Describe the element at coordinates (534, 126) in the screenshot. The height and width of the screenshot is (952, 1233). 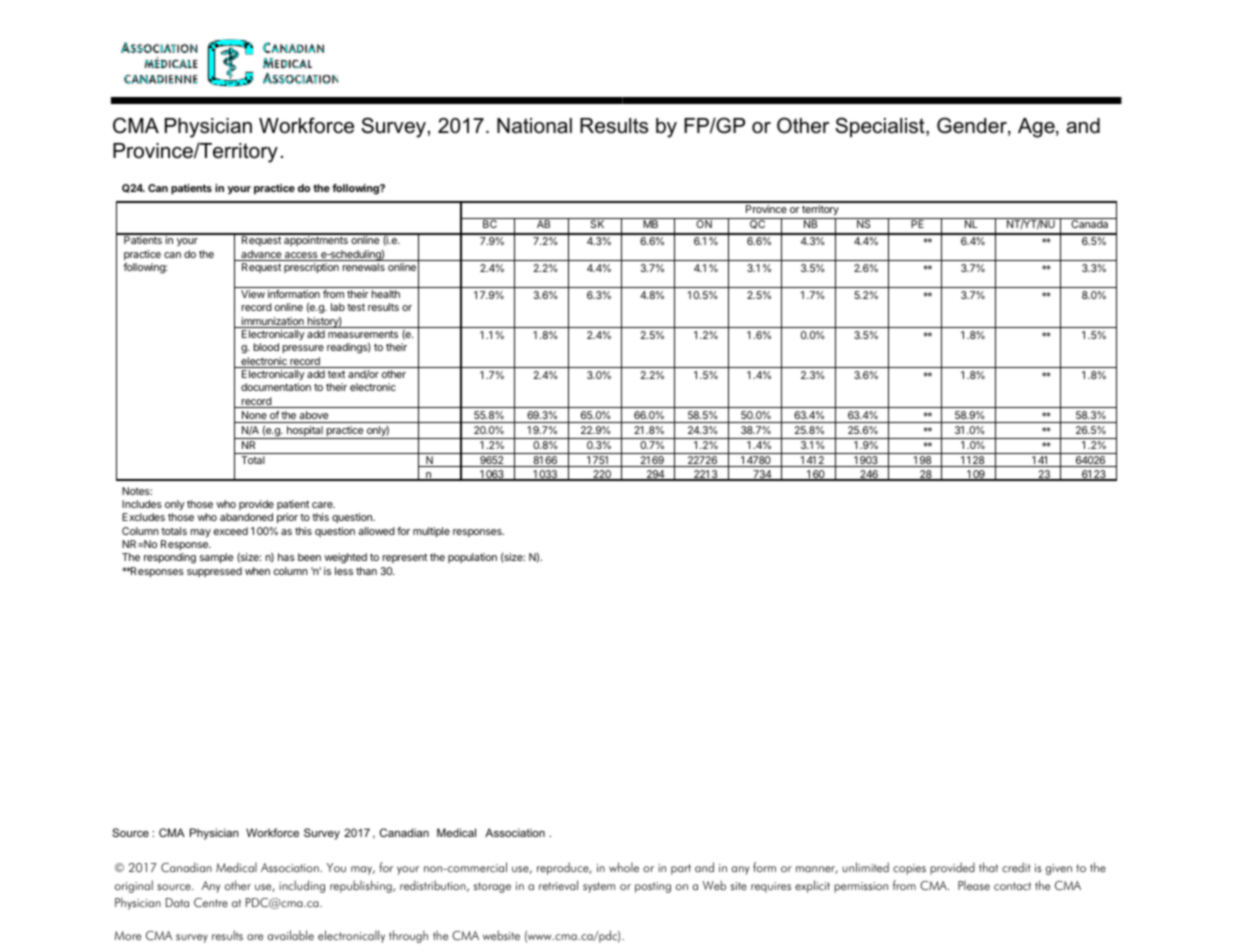
I see `National` at that location.
